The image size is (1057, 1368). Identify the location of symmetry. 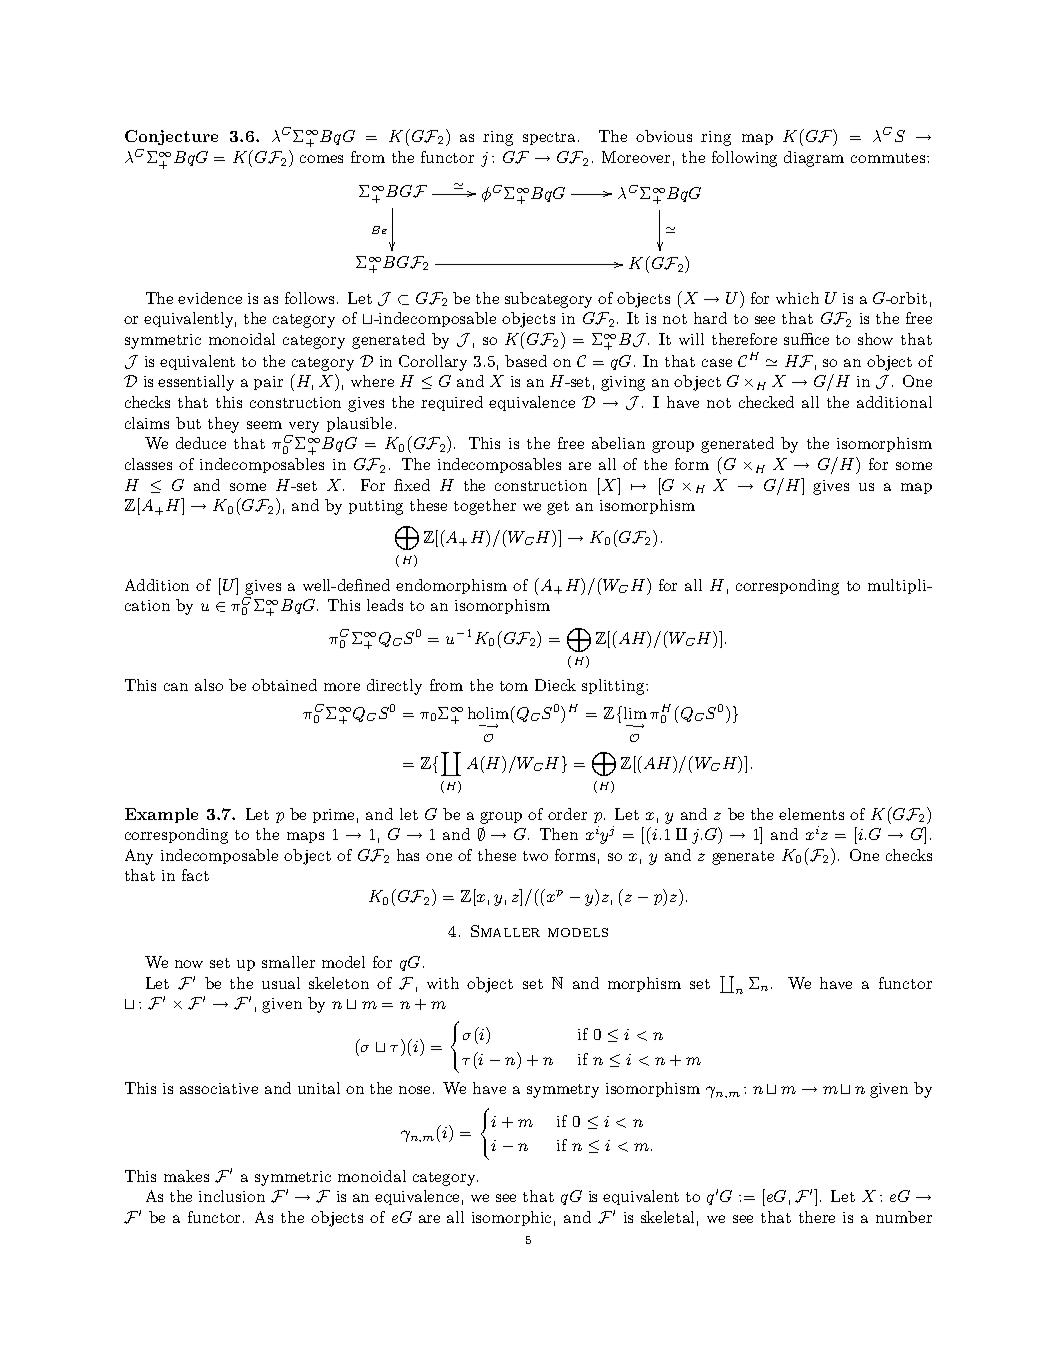
(563, 1091).
